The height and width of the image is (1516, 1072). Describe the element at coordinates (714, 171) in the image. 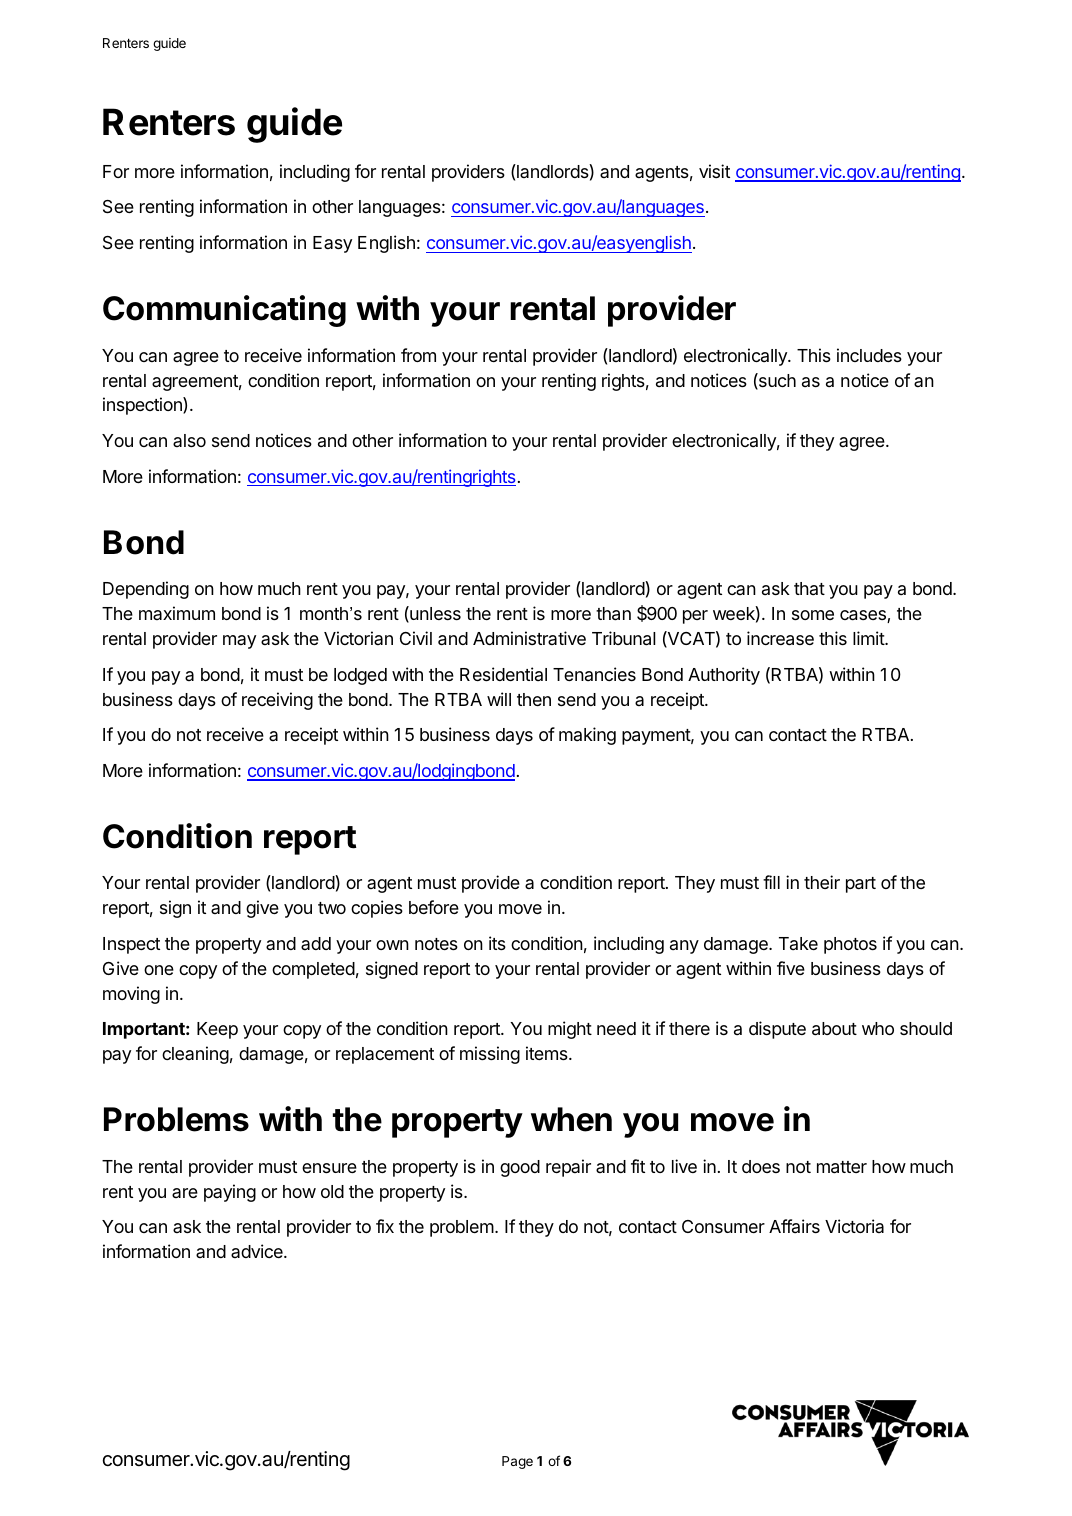

I see `visit` at that location.
